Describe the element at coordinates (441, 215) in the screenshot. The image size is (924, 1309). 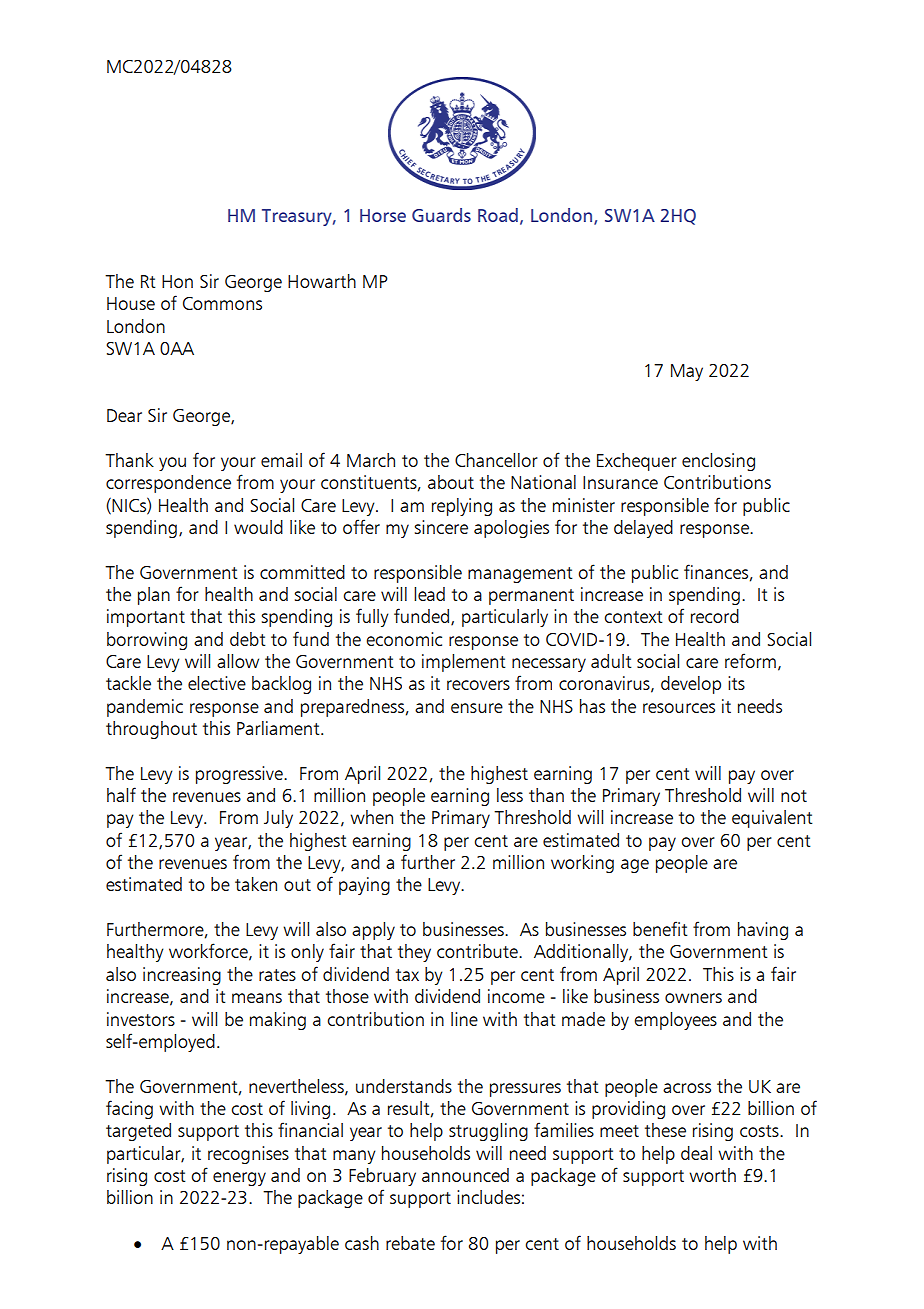
I see `Guards` at that location.
